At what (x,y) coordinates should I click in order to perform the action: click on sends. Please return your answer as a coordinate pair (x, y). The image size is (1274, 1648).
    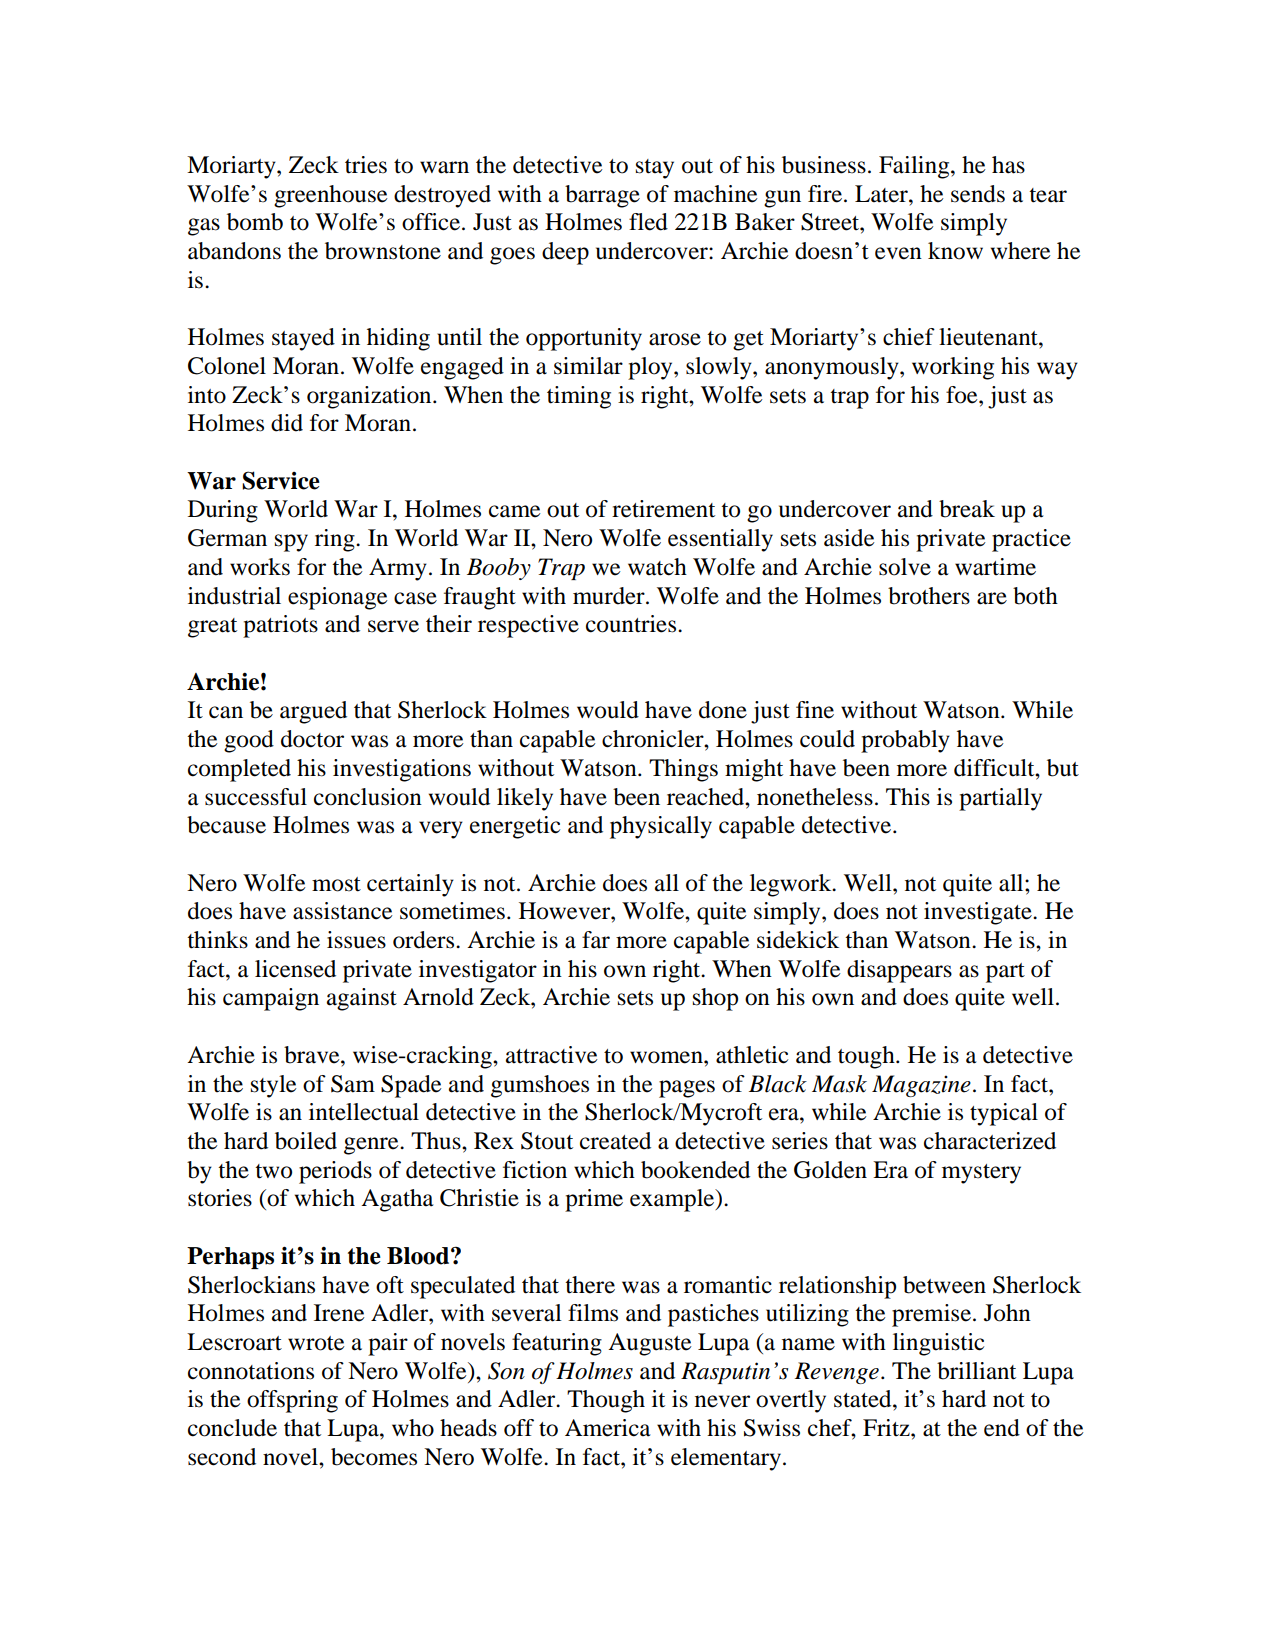
    Looking at the image, I should click on (978, 194).
